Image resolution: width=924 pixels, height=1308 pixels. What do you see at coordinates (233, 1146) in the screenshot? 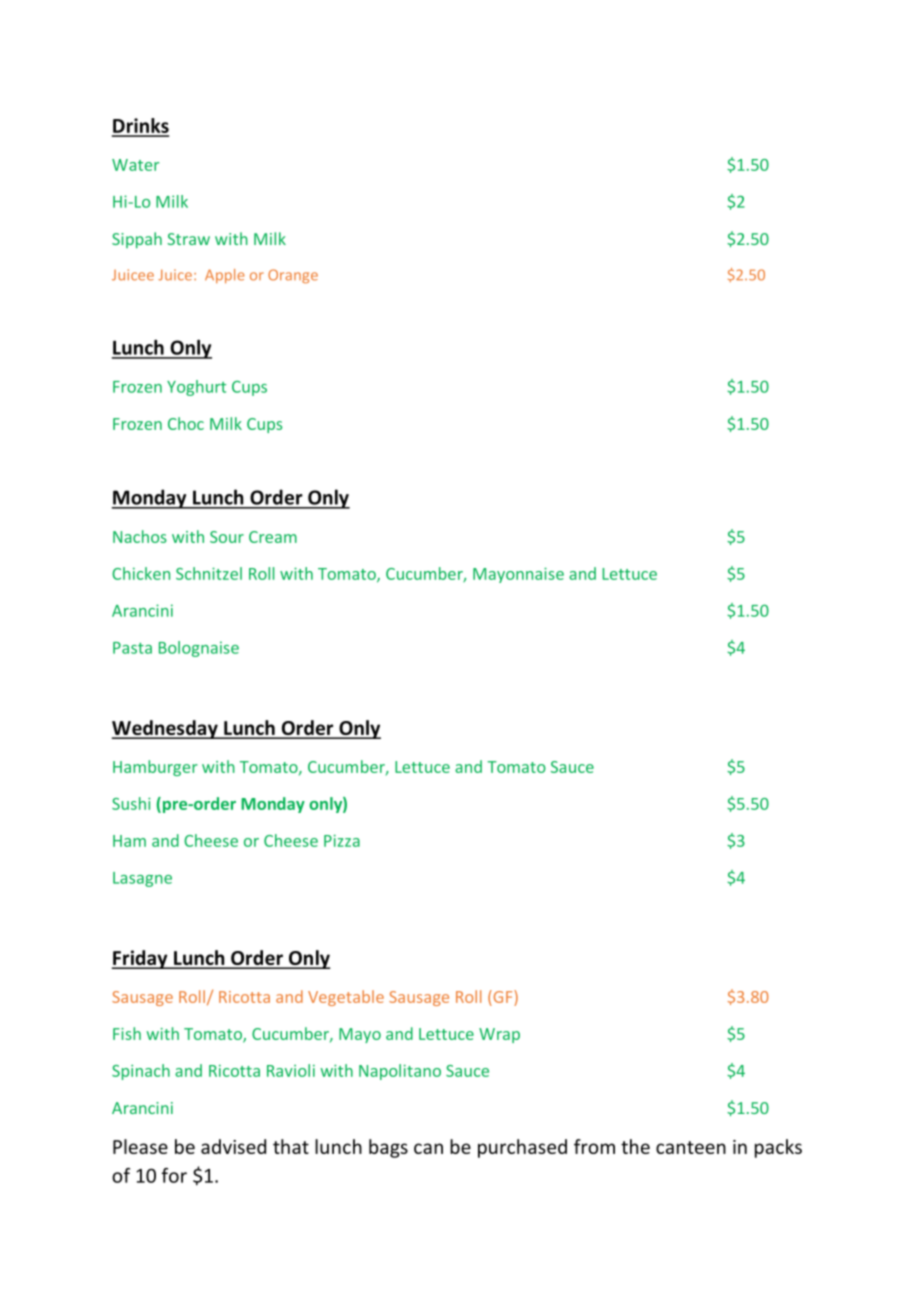
I see `advised` at bounding box center [233, 1146].
